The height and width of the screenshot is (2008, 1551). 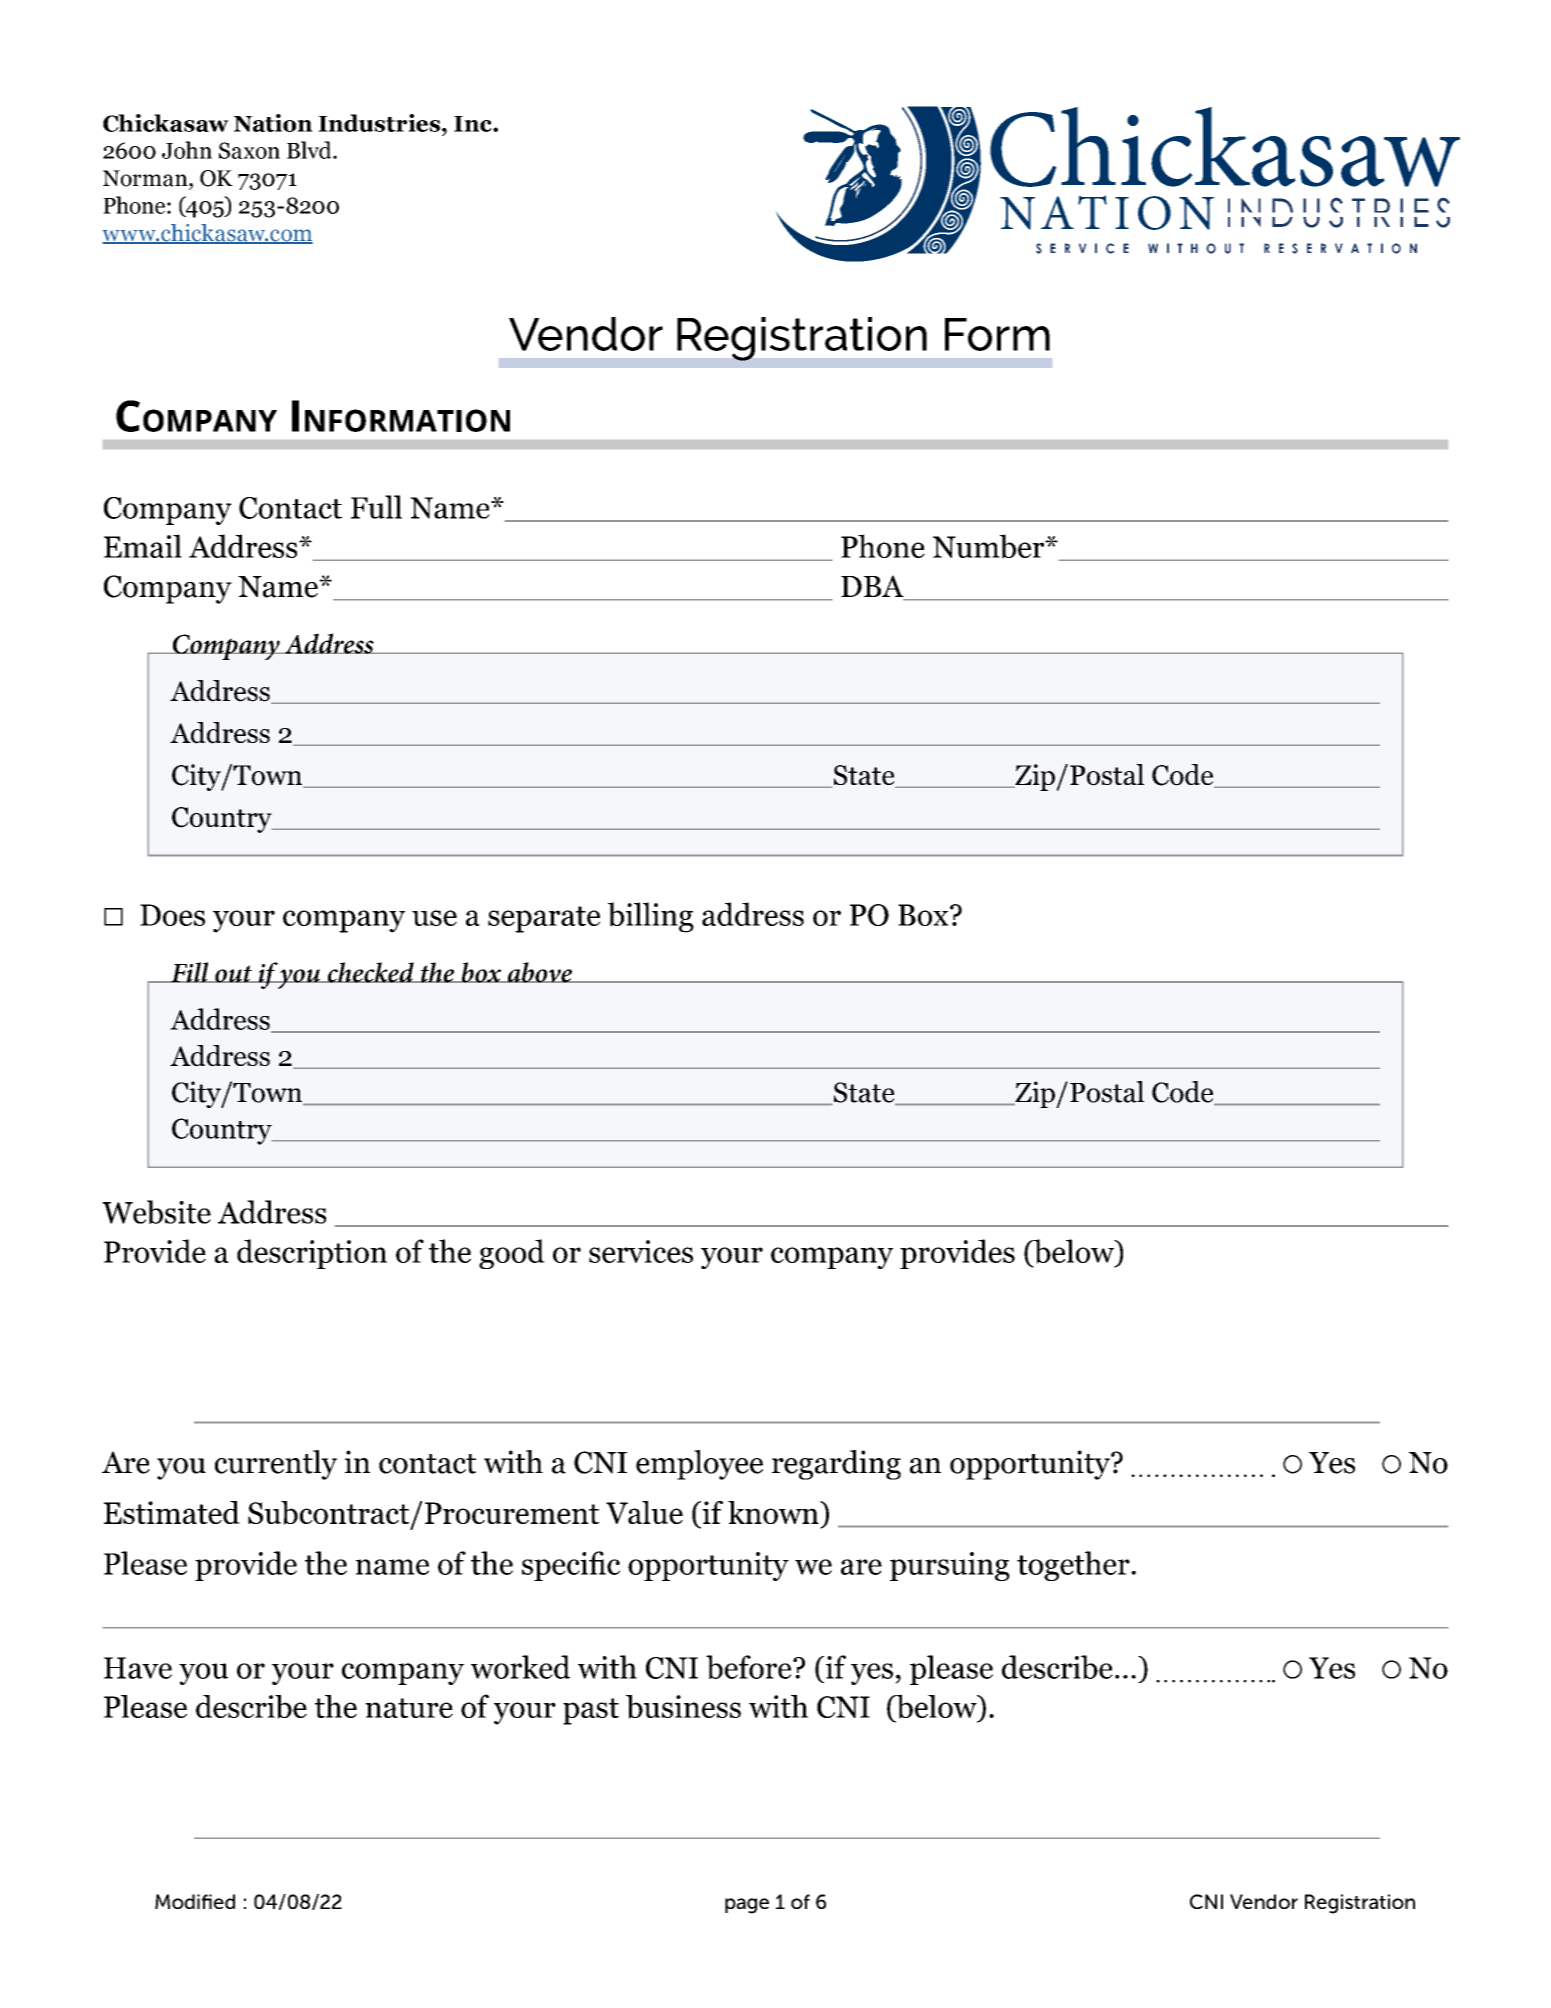 I want to click on Inc, so click(x=474, y=124).
